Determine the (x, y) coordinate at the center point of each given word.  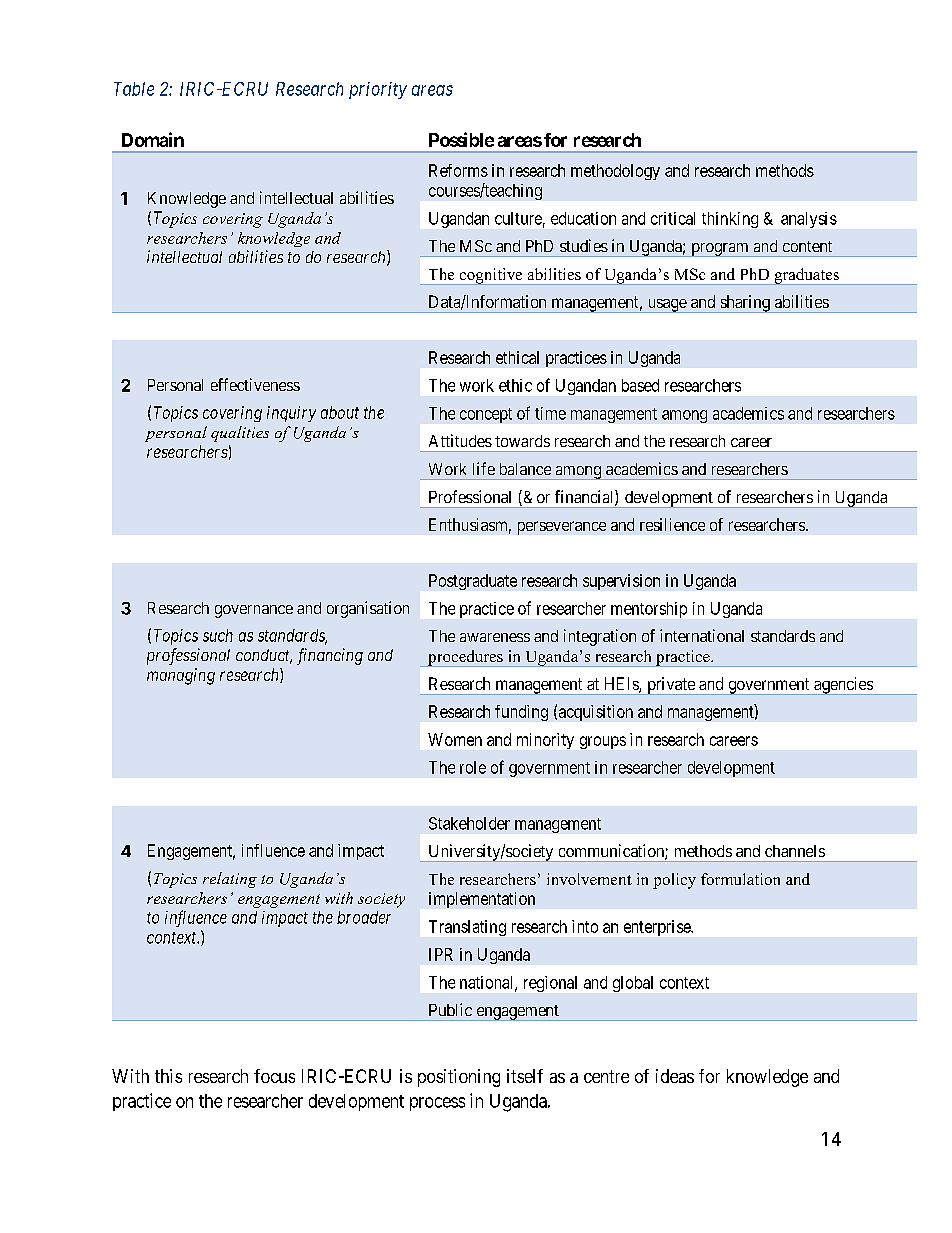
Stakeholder (469, 823)
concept (486, 415)
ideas (675, 1076)
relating (230, 880)
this (168, 1076)
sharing (745, 304)
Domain (153, 139)
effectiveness (255, 384)
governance (254, 611)
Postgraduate (473, 582)
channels (795, 851)
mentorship (649, 610)
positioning (459, 1078)
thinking (730, 220)
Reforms (458, 170)
